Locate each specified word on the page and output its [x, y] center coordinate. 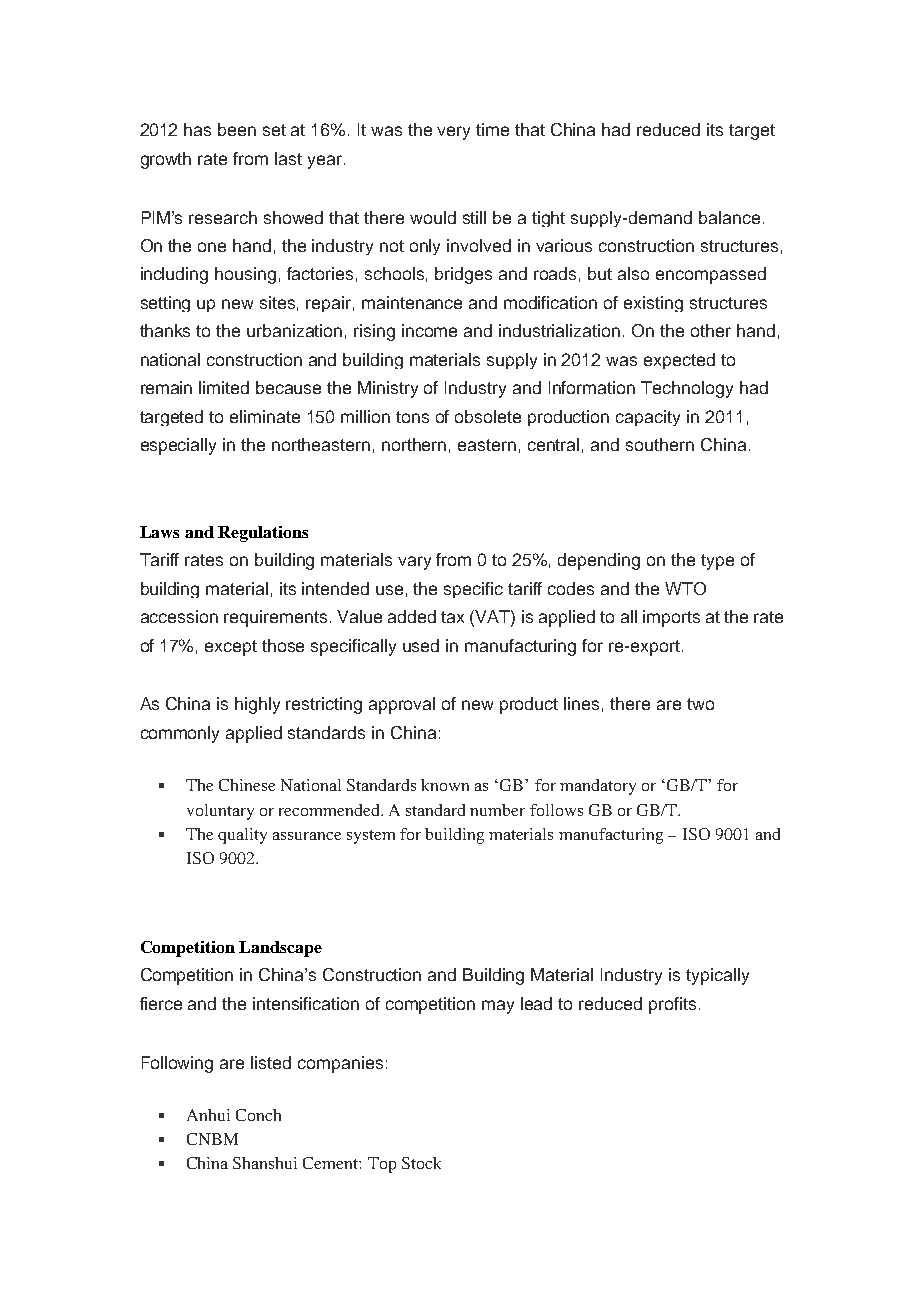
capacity [648, 418]
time [492, 129]
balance [729, 217]
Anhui [208, 1115]
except [231, 648]
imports [671, 618]
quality [242, 836]
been [237, 129]
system [371, 837]
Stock [421, 1163]
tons [412, 417]
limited [224, 387]
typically [717, 976]
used [421, 645]
